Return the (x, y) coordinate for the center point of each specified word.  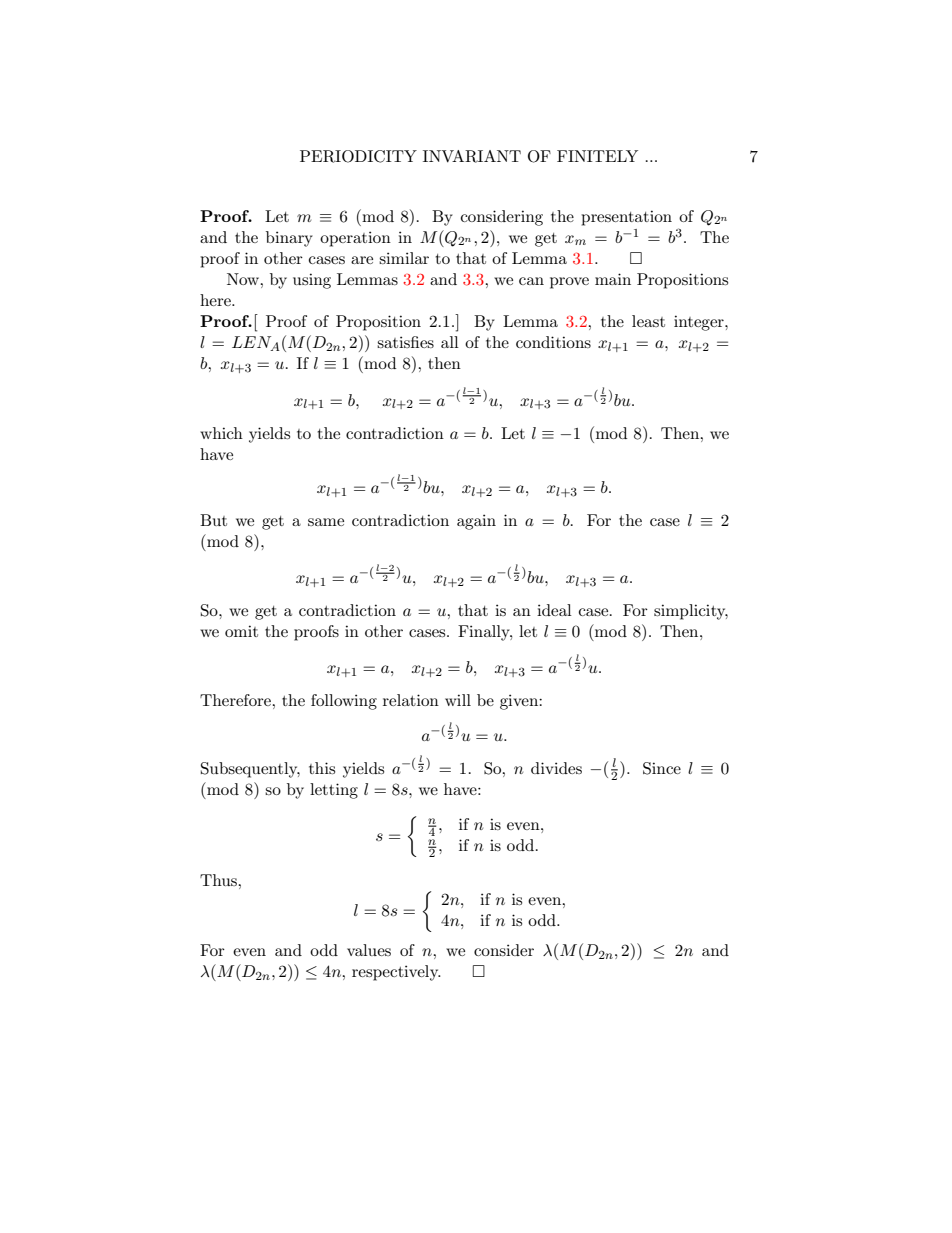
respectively (396, 973)
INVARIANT (472, 156)
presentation (626, 218)
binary (289, 239)
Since (662, 768)
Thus (219, 880)
